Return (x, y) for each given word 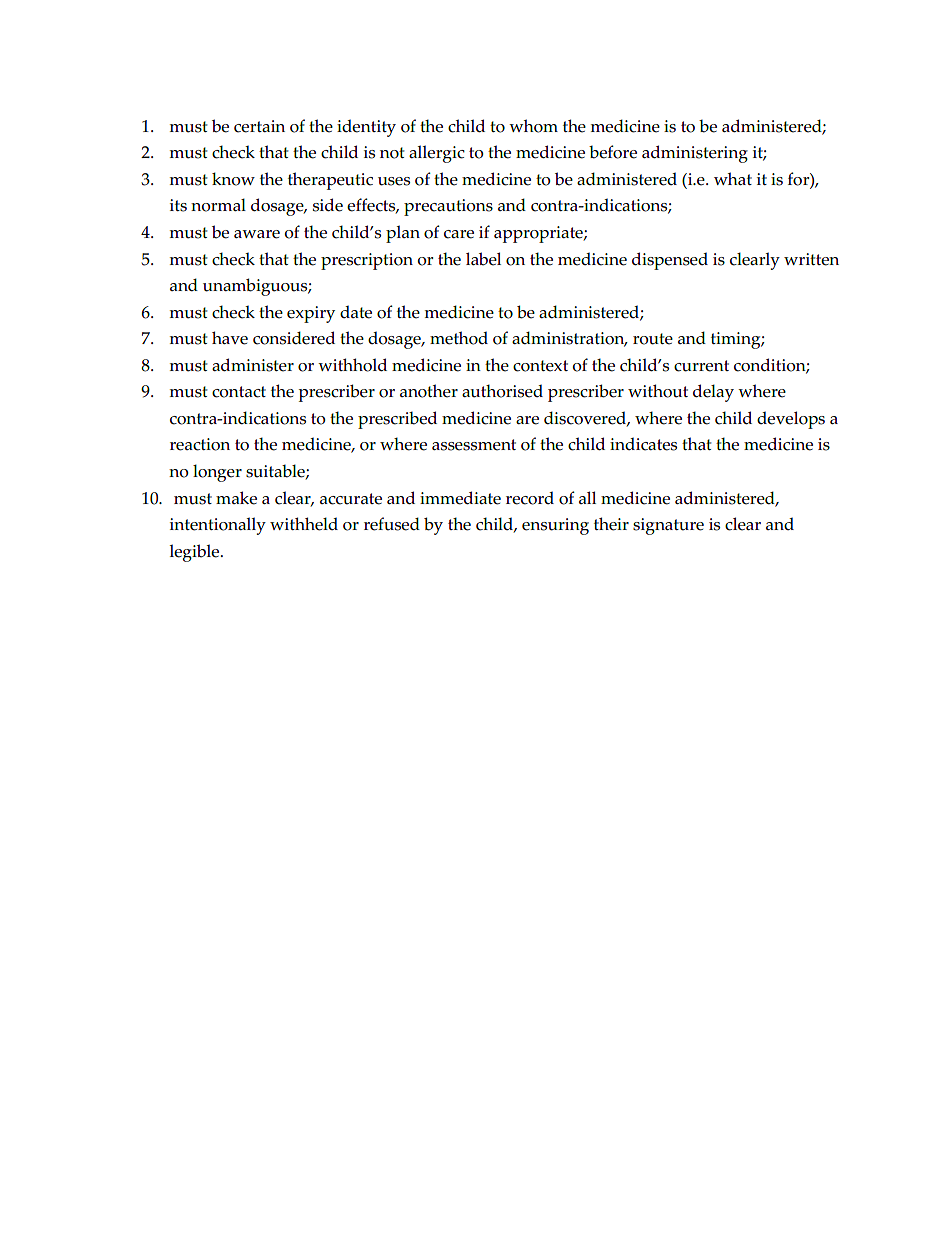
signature (668, 526)
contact (239, 392)
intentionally (218, 526)
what (733, 178)
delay (713, 393)
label (483, 259)
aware (257, 234)
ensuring (555, 526)
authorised (502, 391)
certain (259, 126)
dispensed (670, 261)
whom (533, 126)
